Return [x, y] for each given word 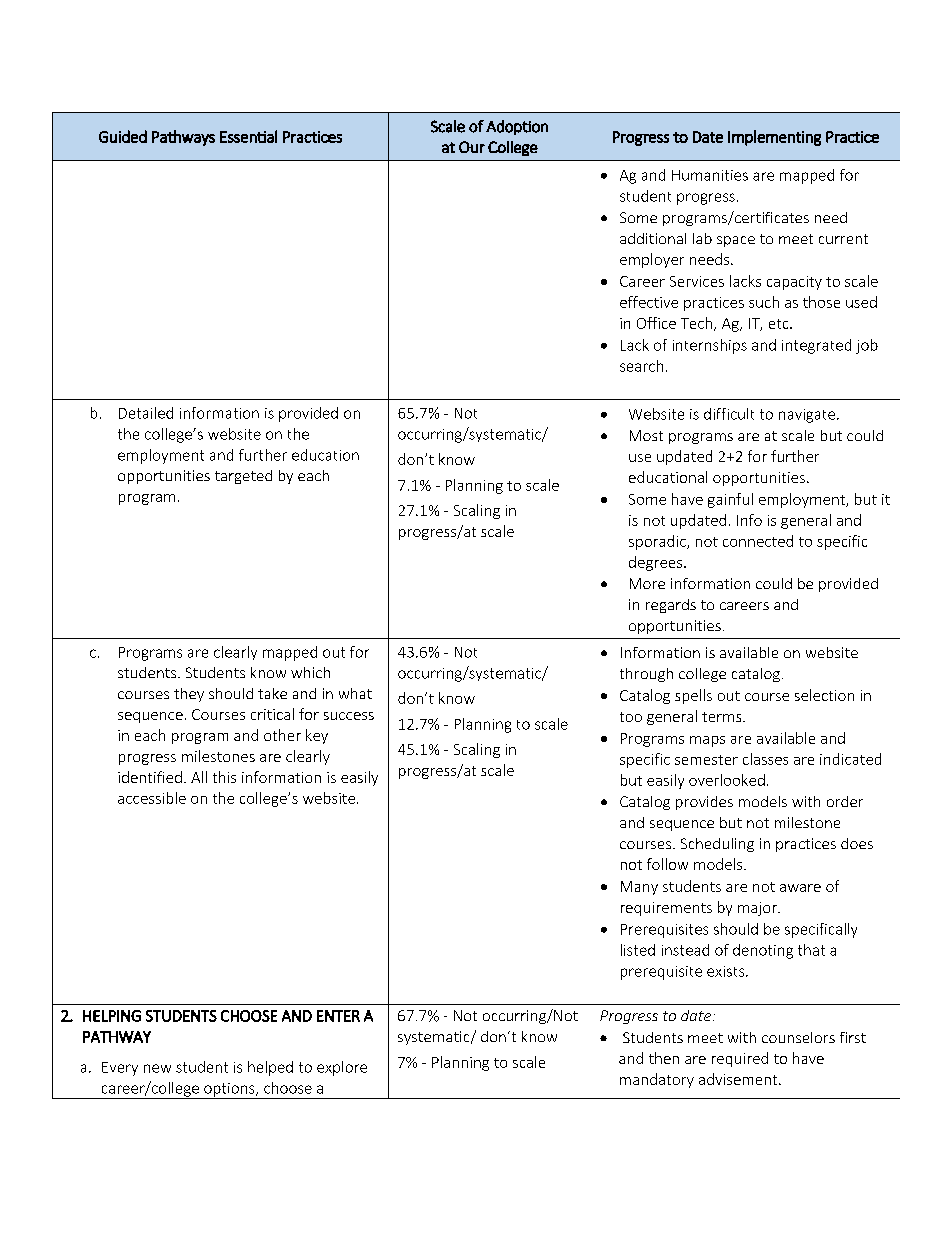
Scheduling [717, 845]
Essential [248, 136]
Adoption [517, 127]
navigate [807, 416]
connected [758, 541]
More [647, 583]
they [189, 695]
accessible [152, 798]
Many [639, 888]
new [157, 1068]
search [641, 366]
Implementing [774, 138]
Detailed [146, 413]
